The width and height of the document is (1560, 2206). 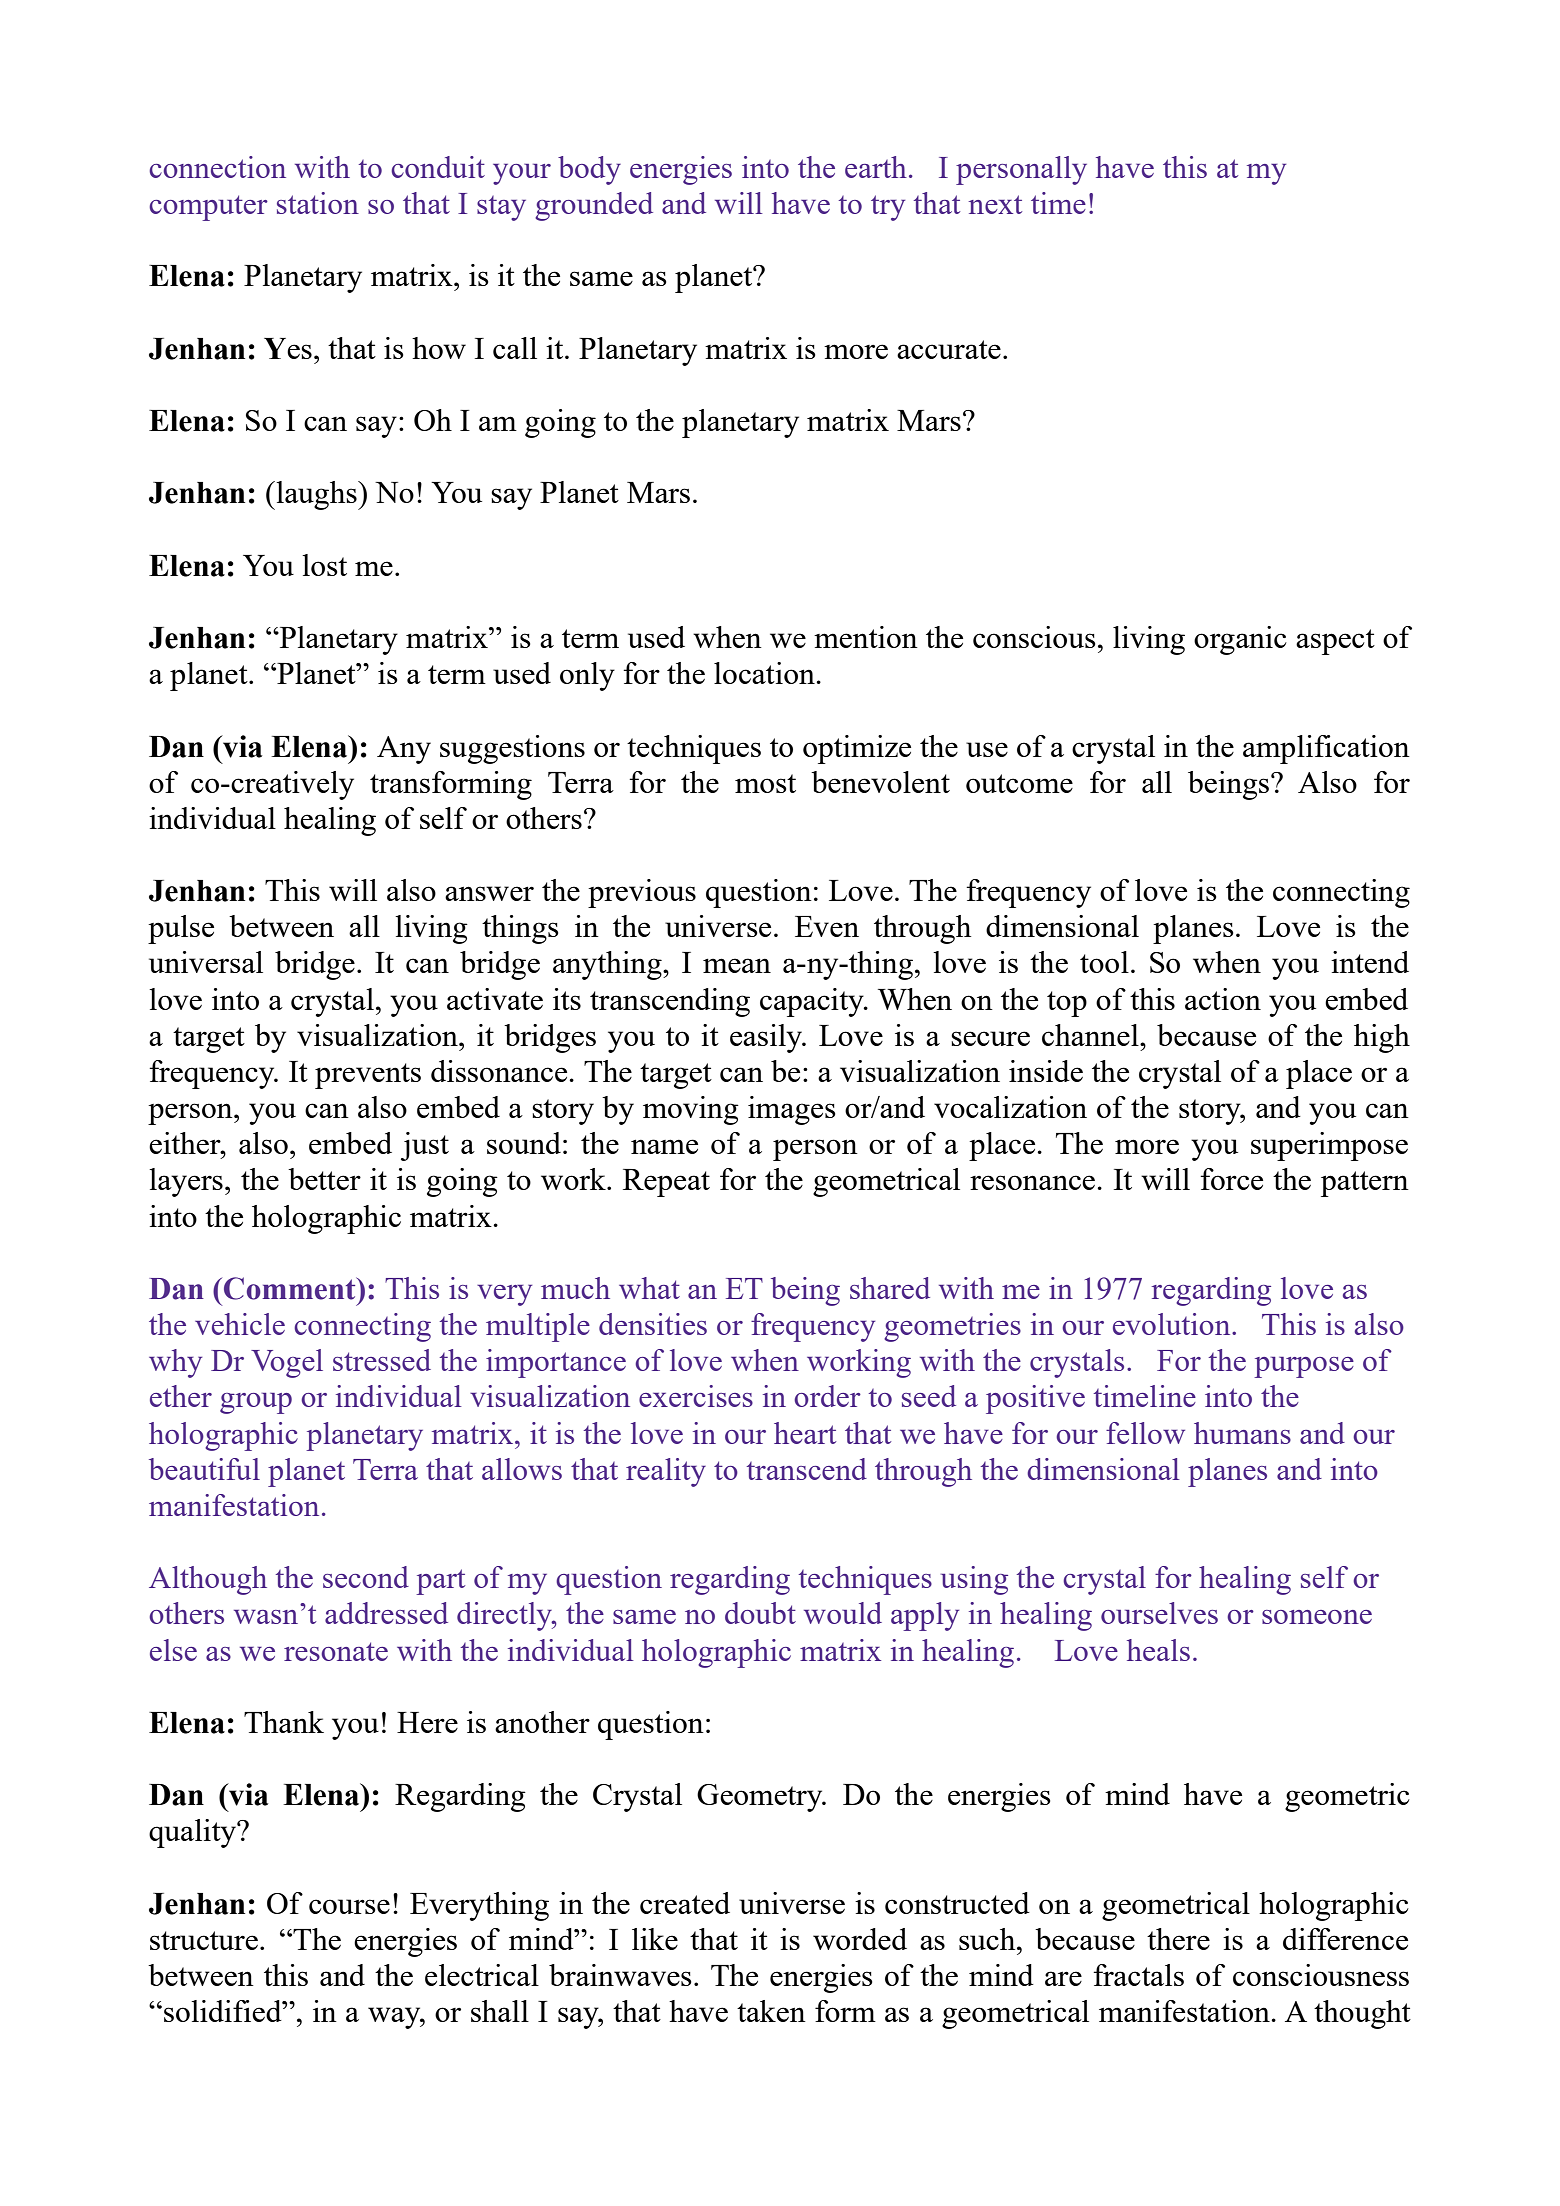 I want to click on taken, so click(x=771, y=2011).
